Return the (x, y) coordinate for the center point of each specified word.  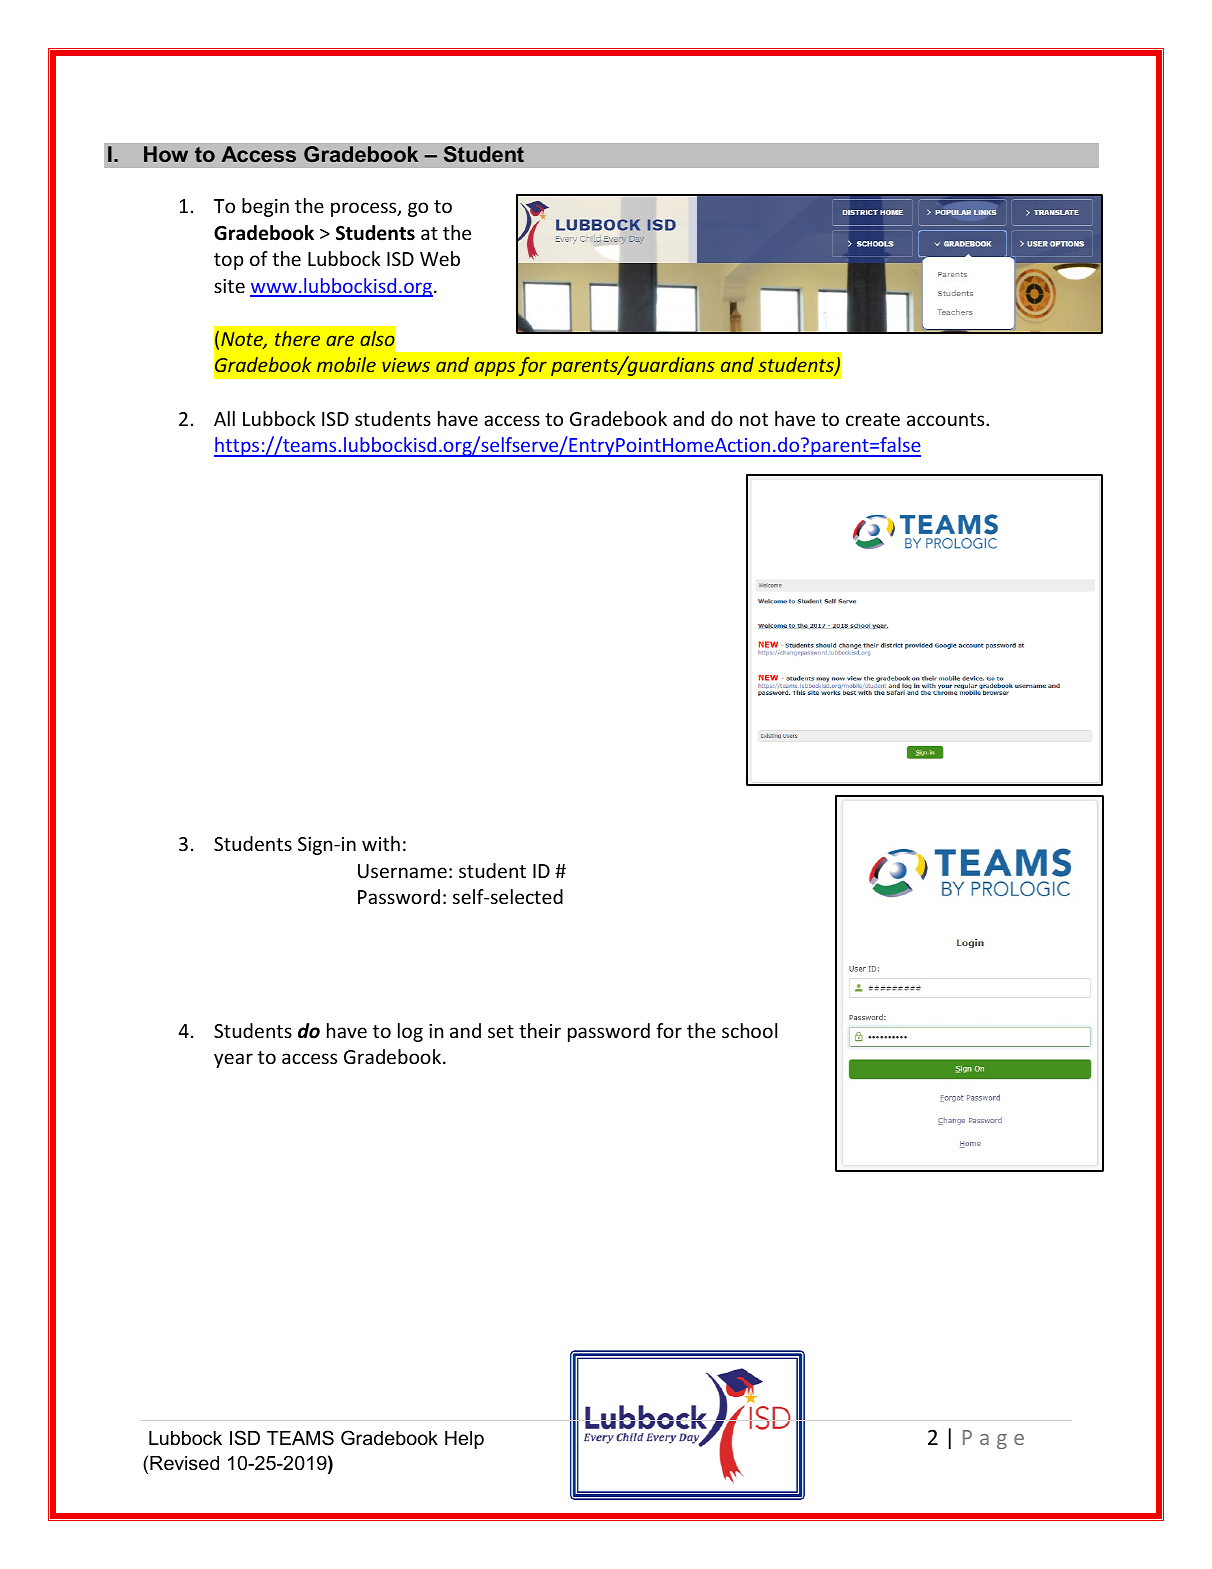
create (873, 419)
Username (402, 871)
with (381, 843)
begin (265, 207)
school (749, 1030)
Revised (184, 1463)
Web (440, 258)
